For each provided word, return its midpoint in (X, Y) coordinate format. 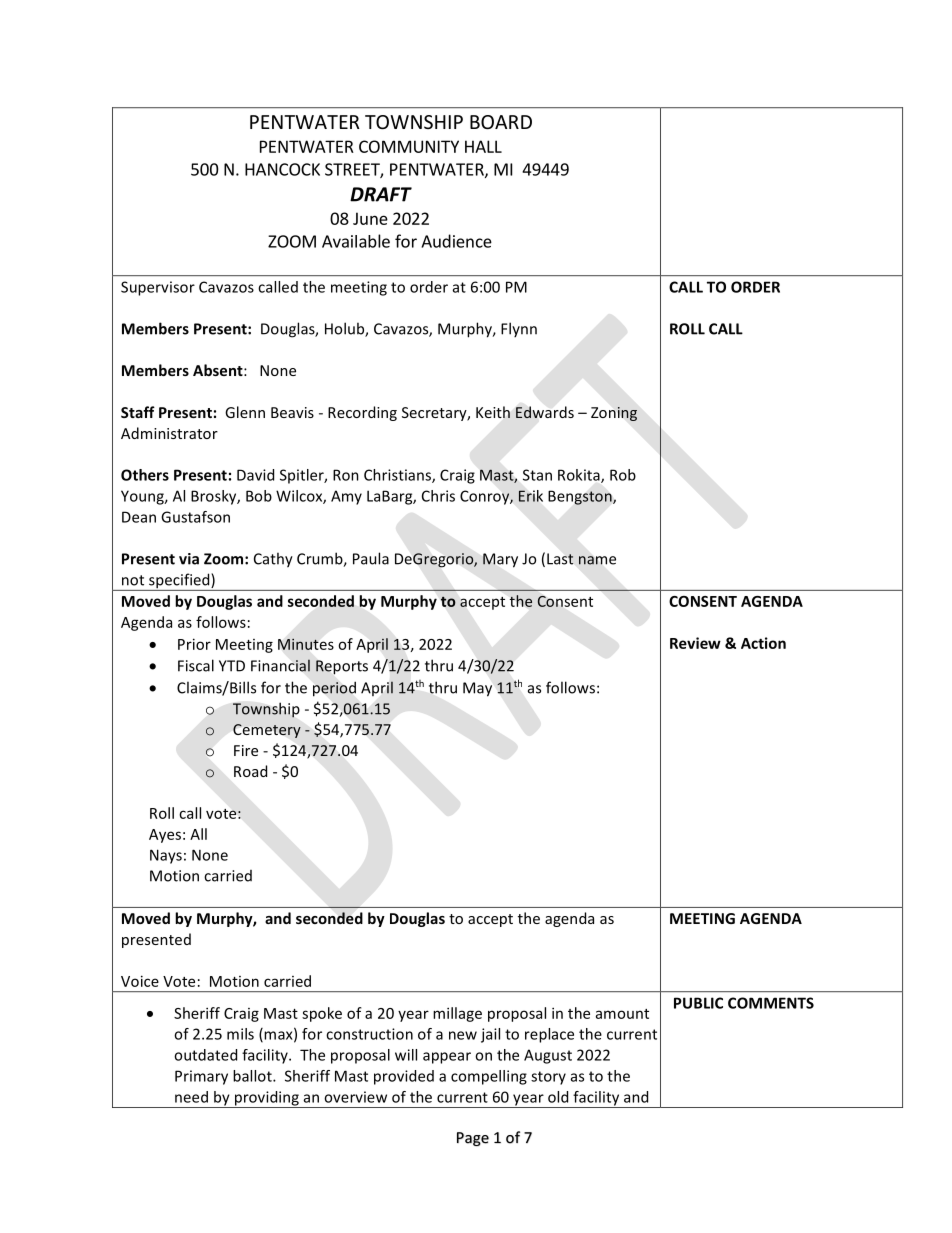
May (477, 689)
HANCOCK (282, 169)
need (191, 1097)
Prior (194, 644)
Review (695, 643)
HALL (483, 146)
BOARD (501, 122)
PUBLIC (698, 1003)
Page (473, 1139)
